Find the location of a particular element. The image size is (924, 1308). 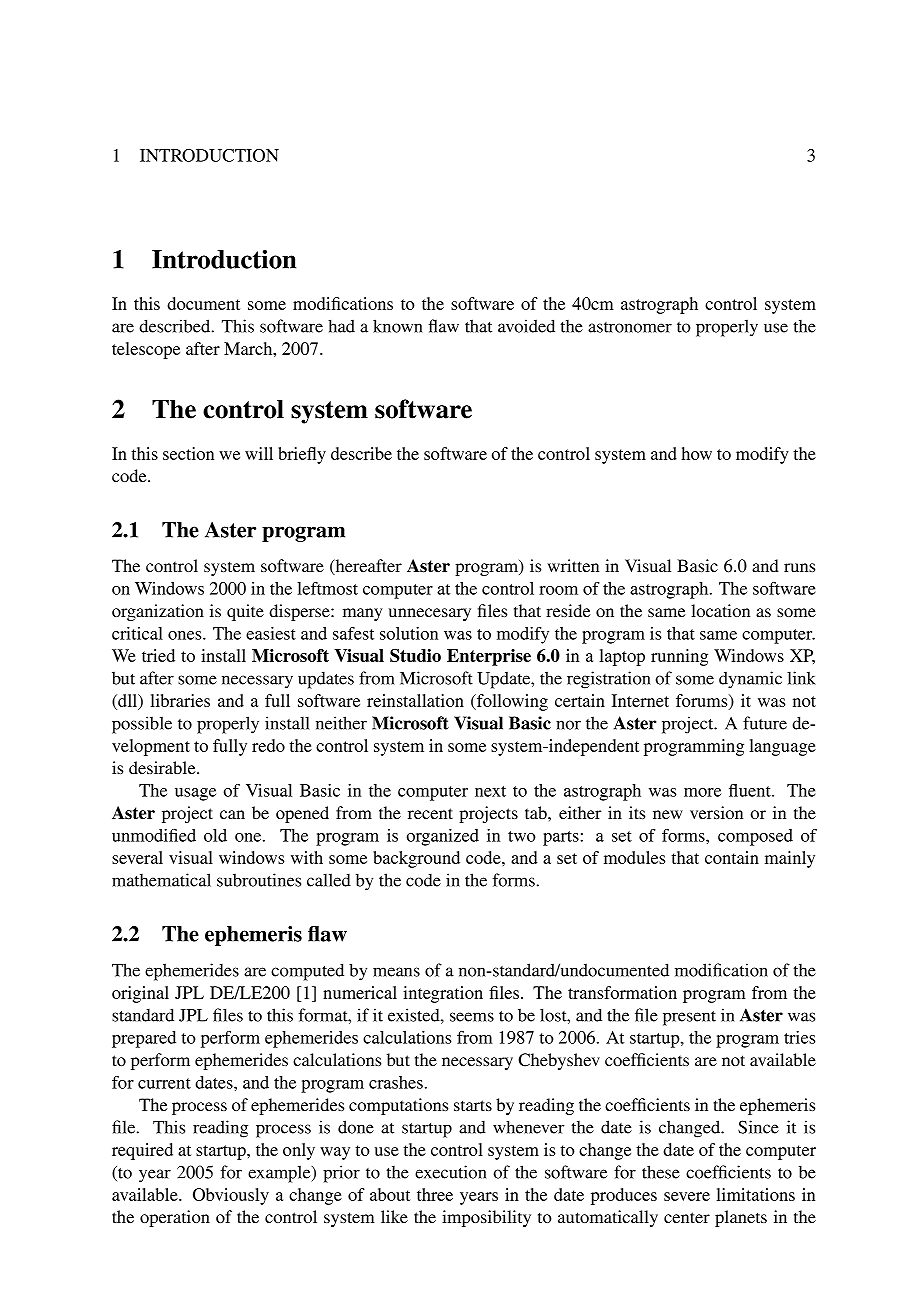

three is located at coordinates (435, 1194).
